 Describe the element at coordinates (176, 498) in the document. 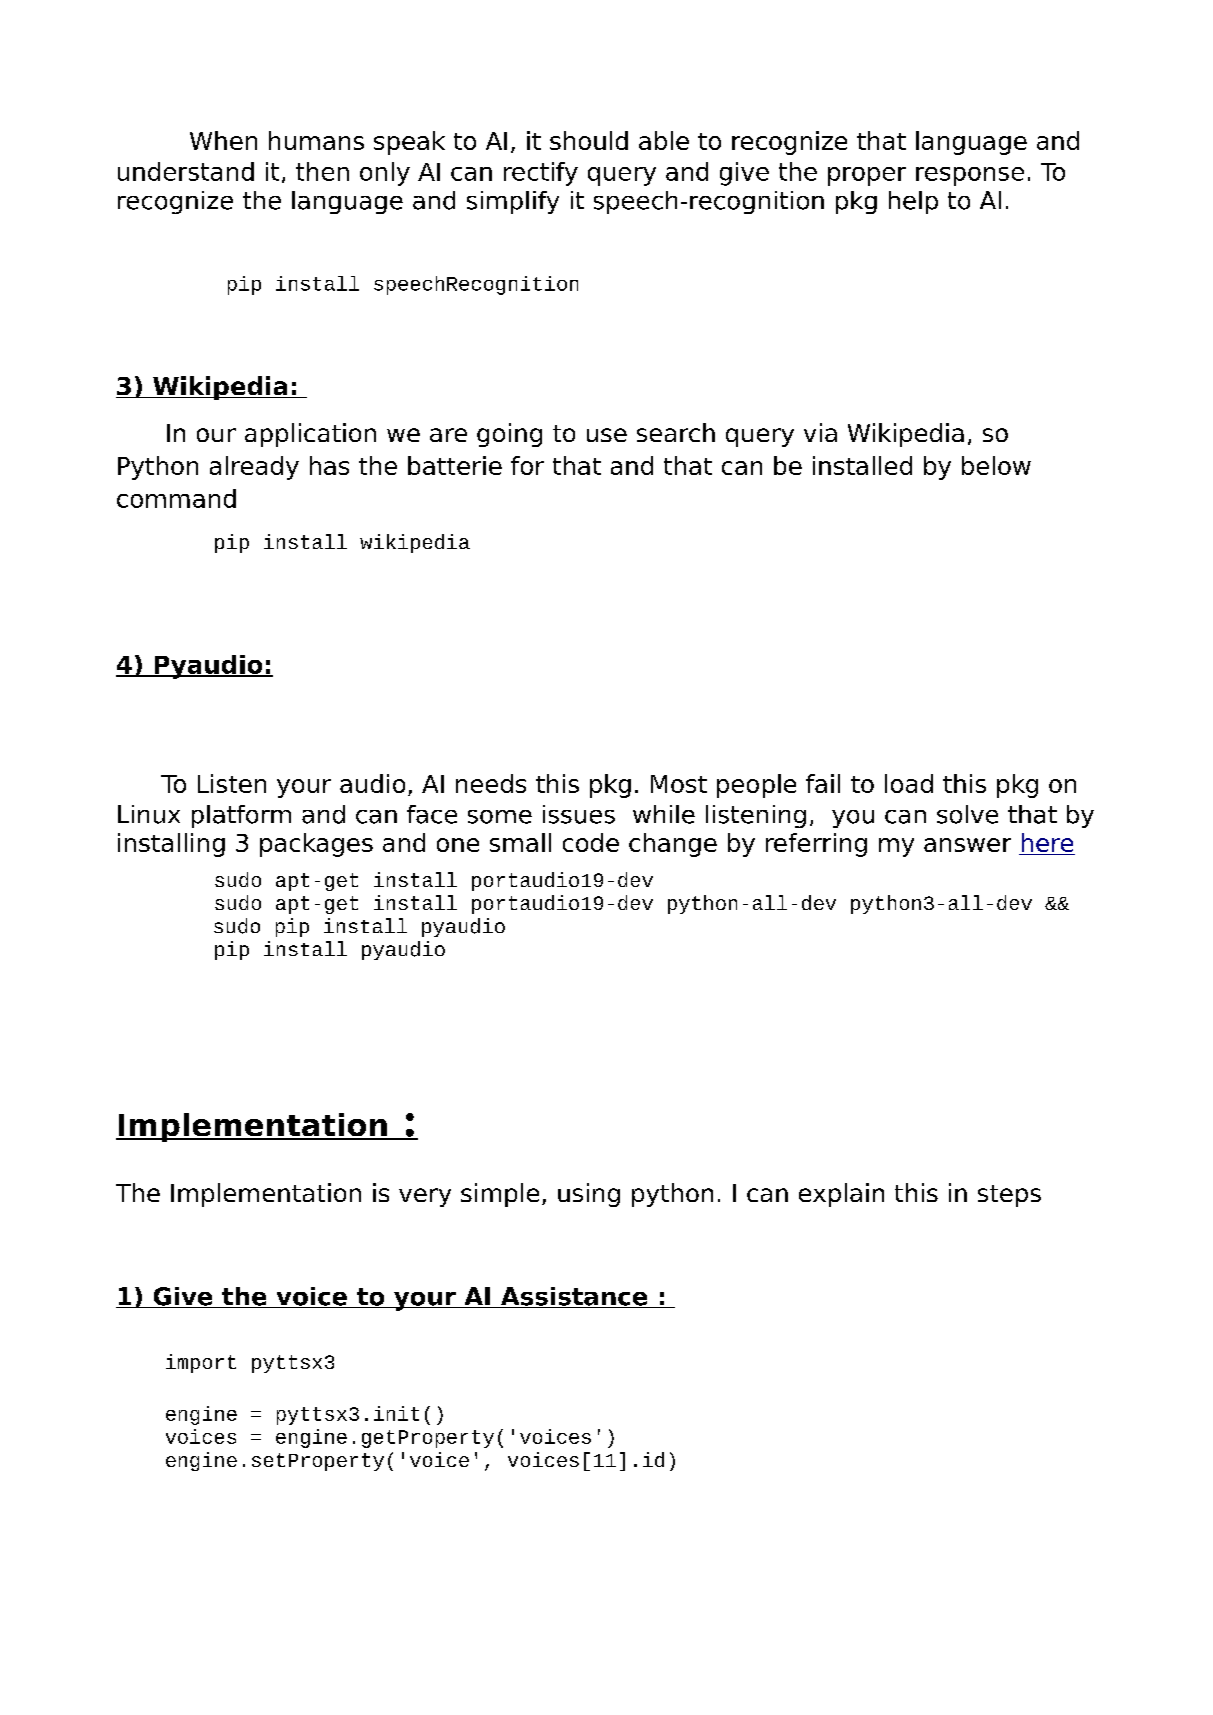

I see `command` at that location.
